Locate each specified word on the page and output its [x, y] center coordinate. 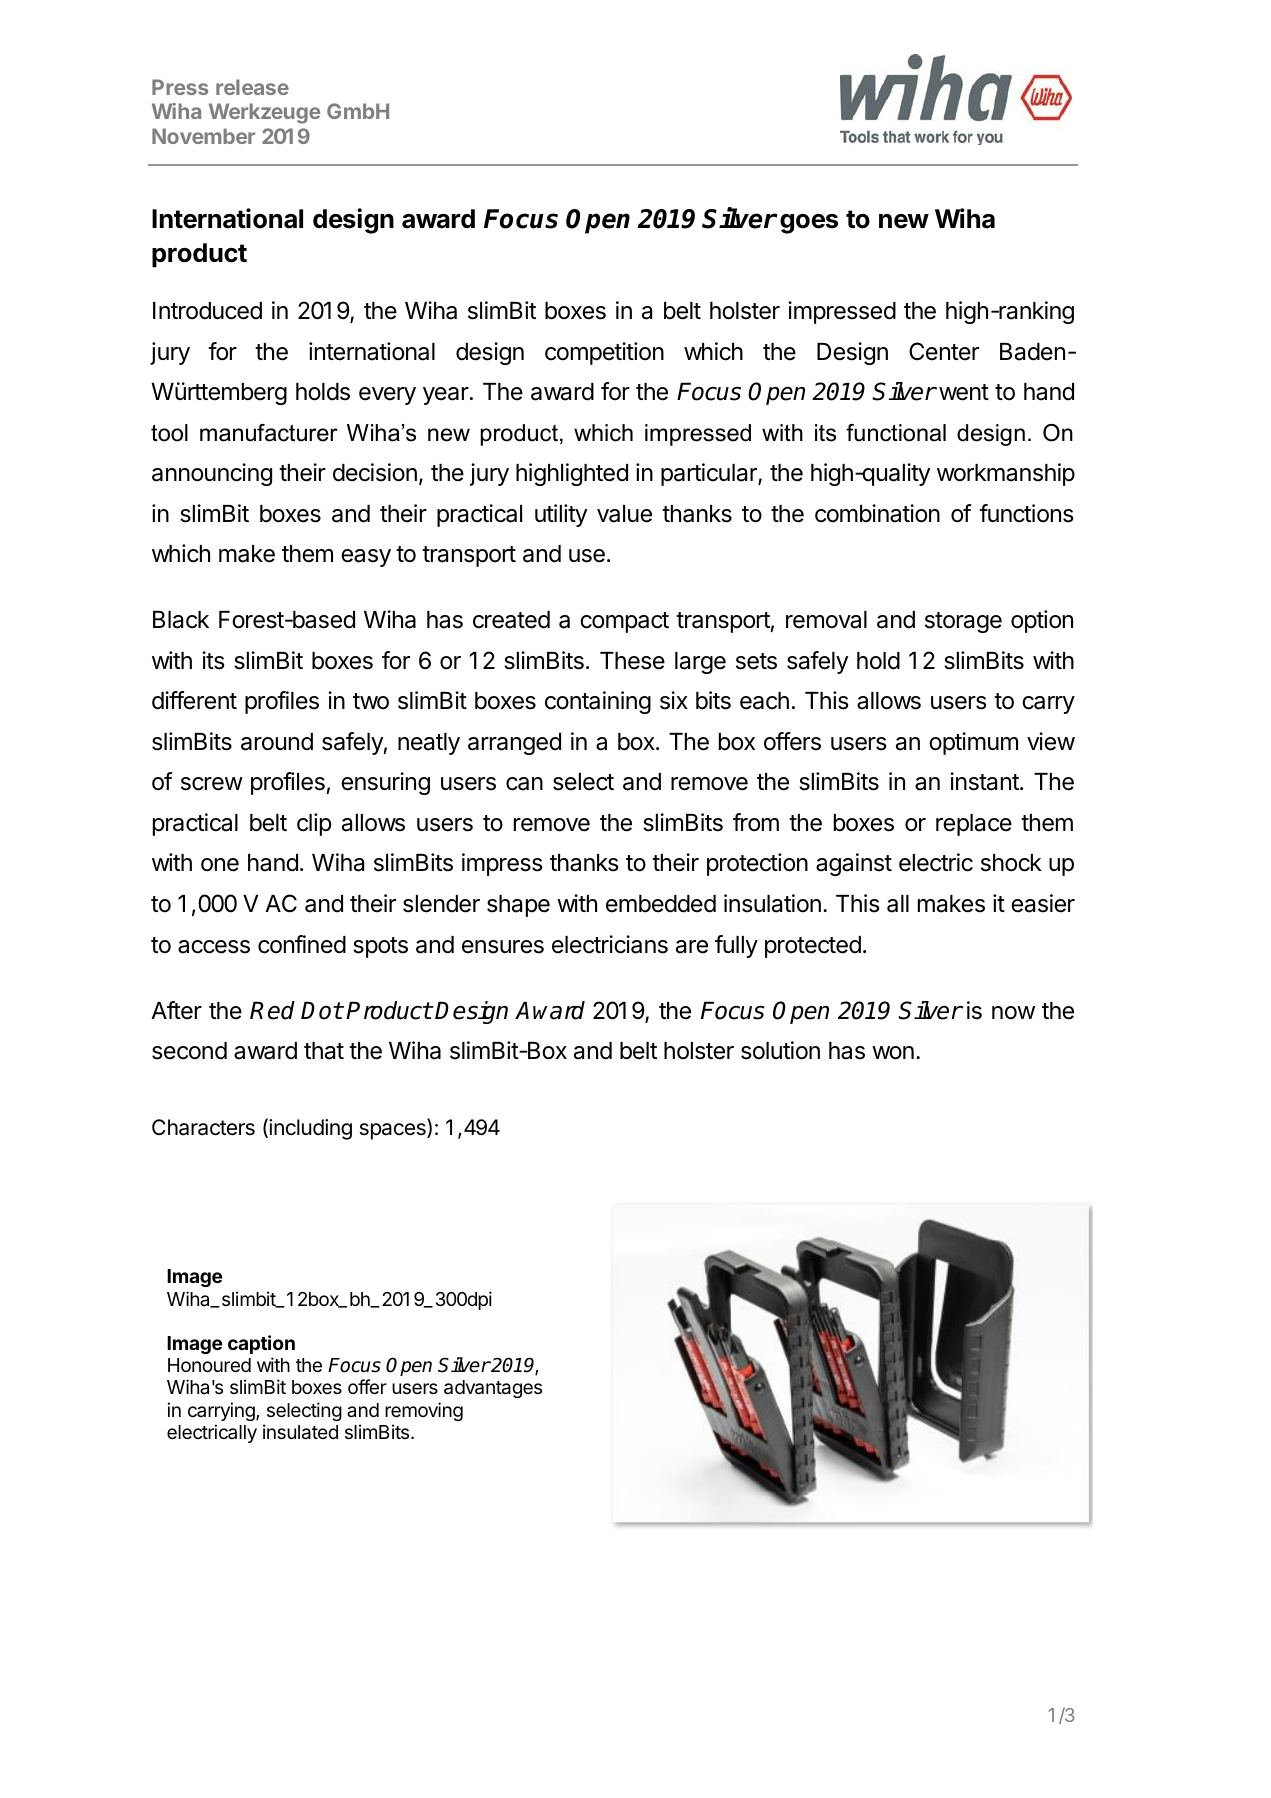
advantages [493, 1389]
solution [780, 1050]
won [893, 1053]
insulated [300, 1432]
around [277, 742]
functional [896, 433]
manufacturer [269, 433]
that [324, 1051]
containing [598, 702]
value [624, 514]
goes [809, 224]
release [252, 87]
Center [944, 351]
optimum [973, 743]
